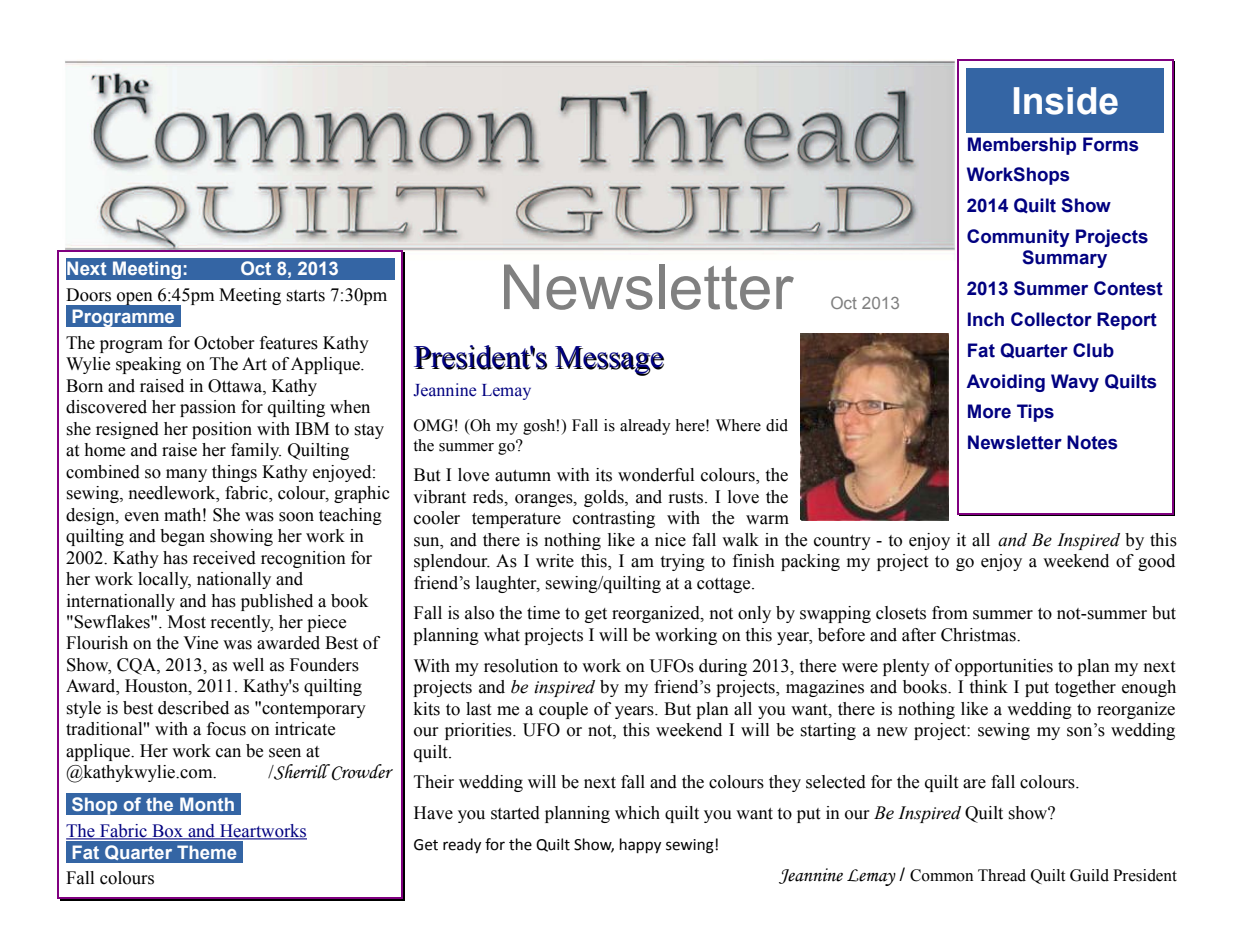  What do you see at coordinates (1022, 146) in the screenshot?
I see `Membership` at bounding box center [1022, 146].
